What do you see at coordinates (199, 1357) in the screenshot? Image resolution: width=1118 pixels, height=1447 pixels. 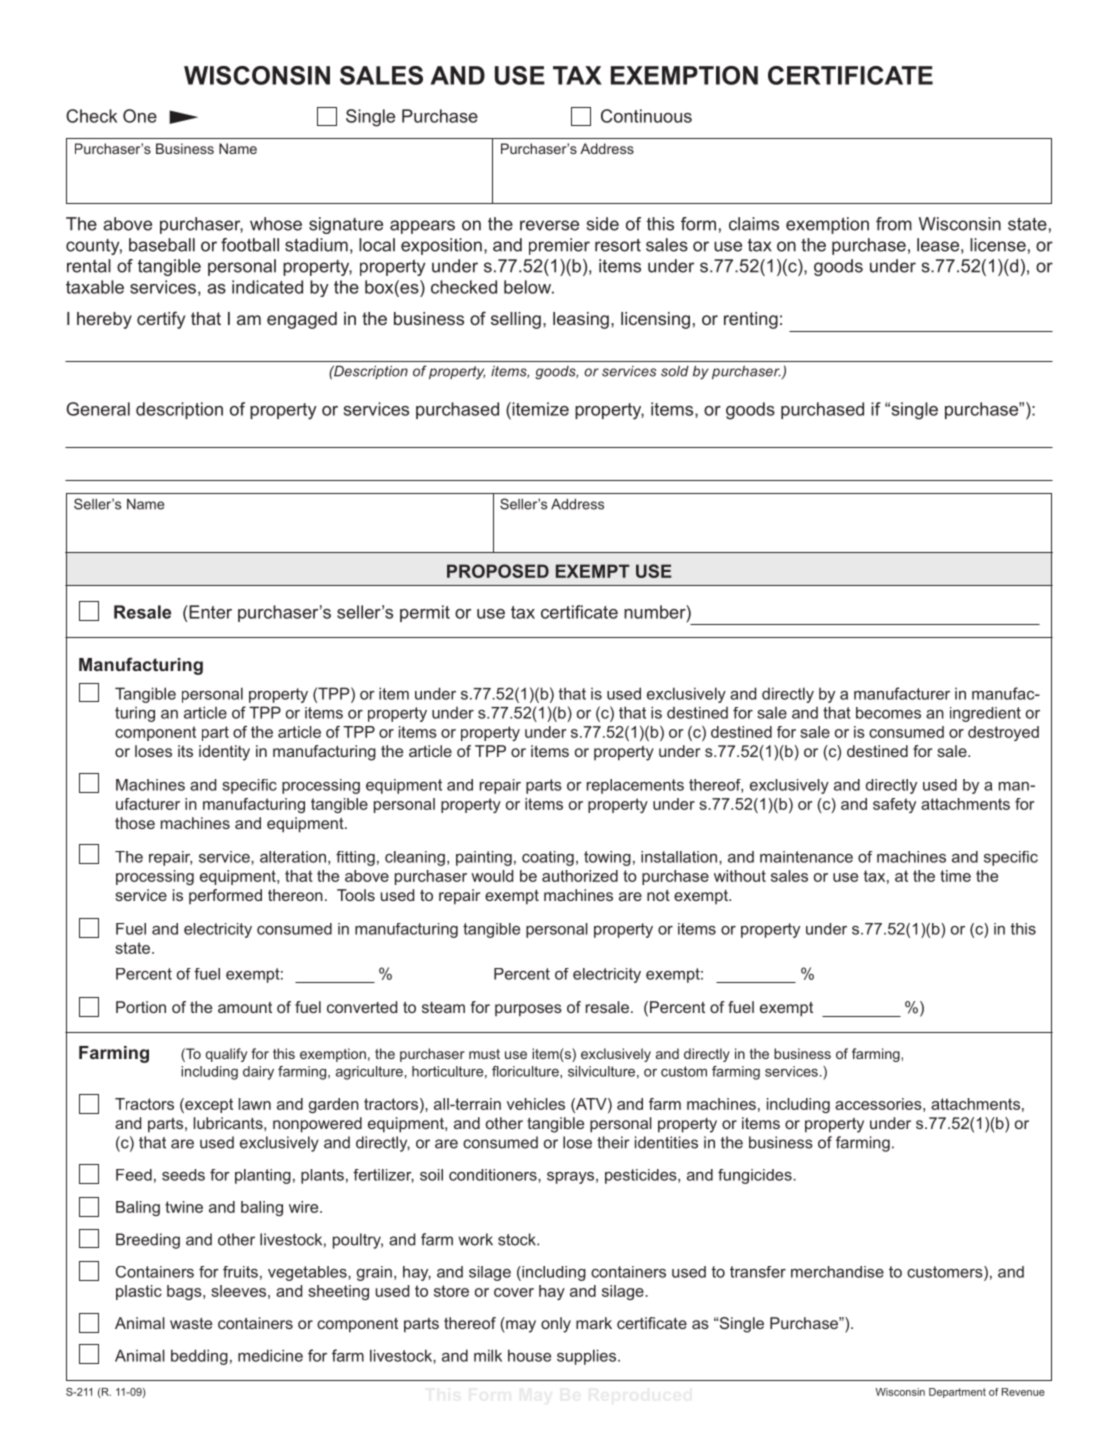 I see `bedding` at bounding box center [199, 1357].
